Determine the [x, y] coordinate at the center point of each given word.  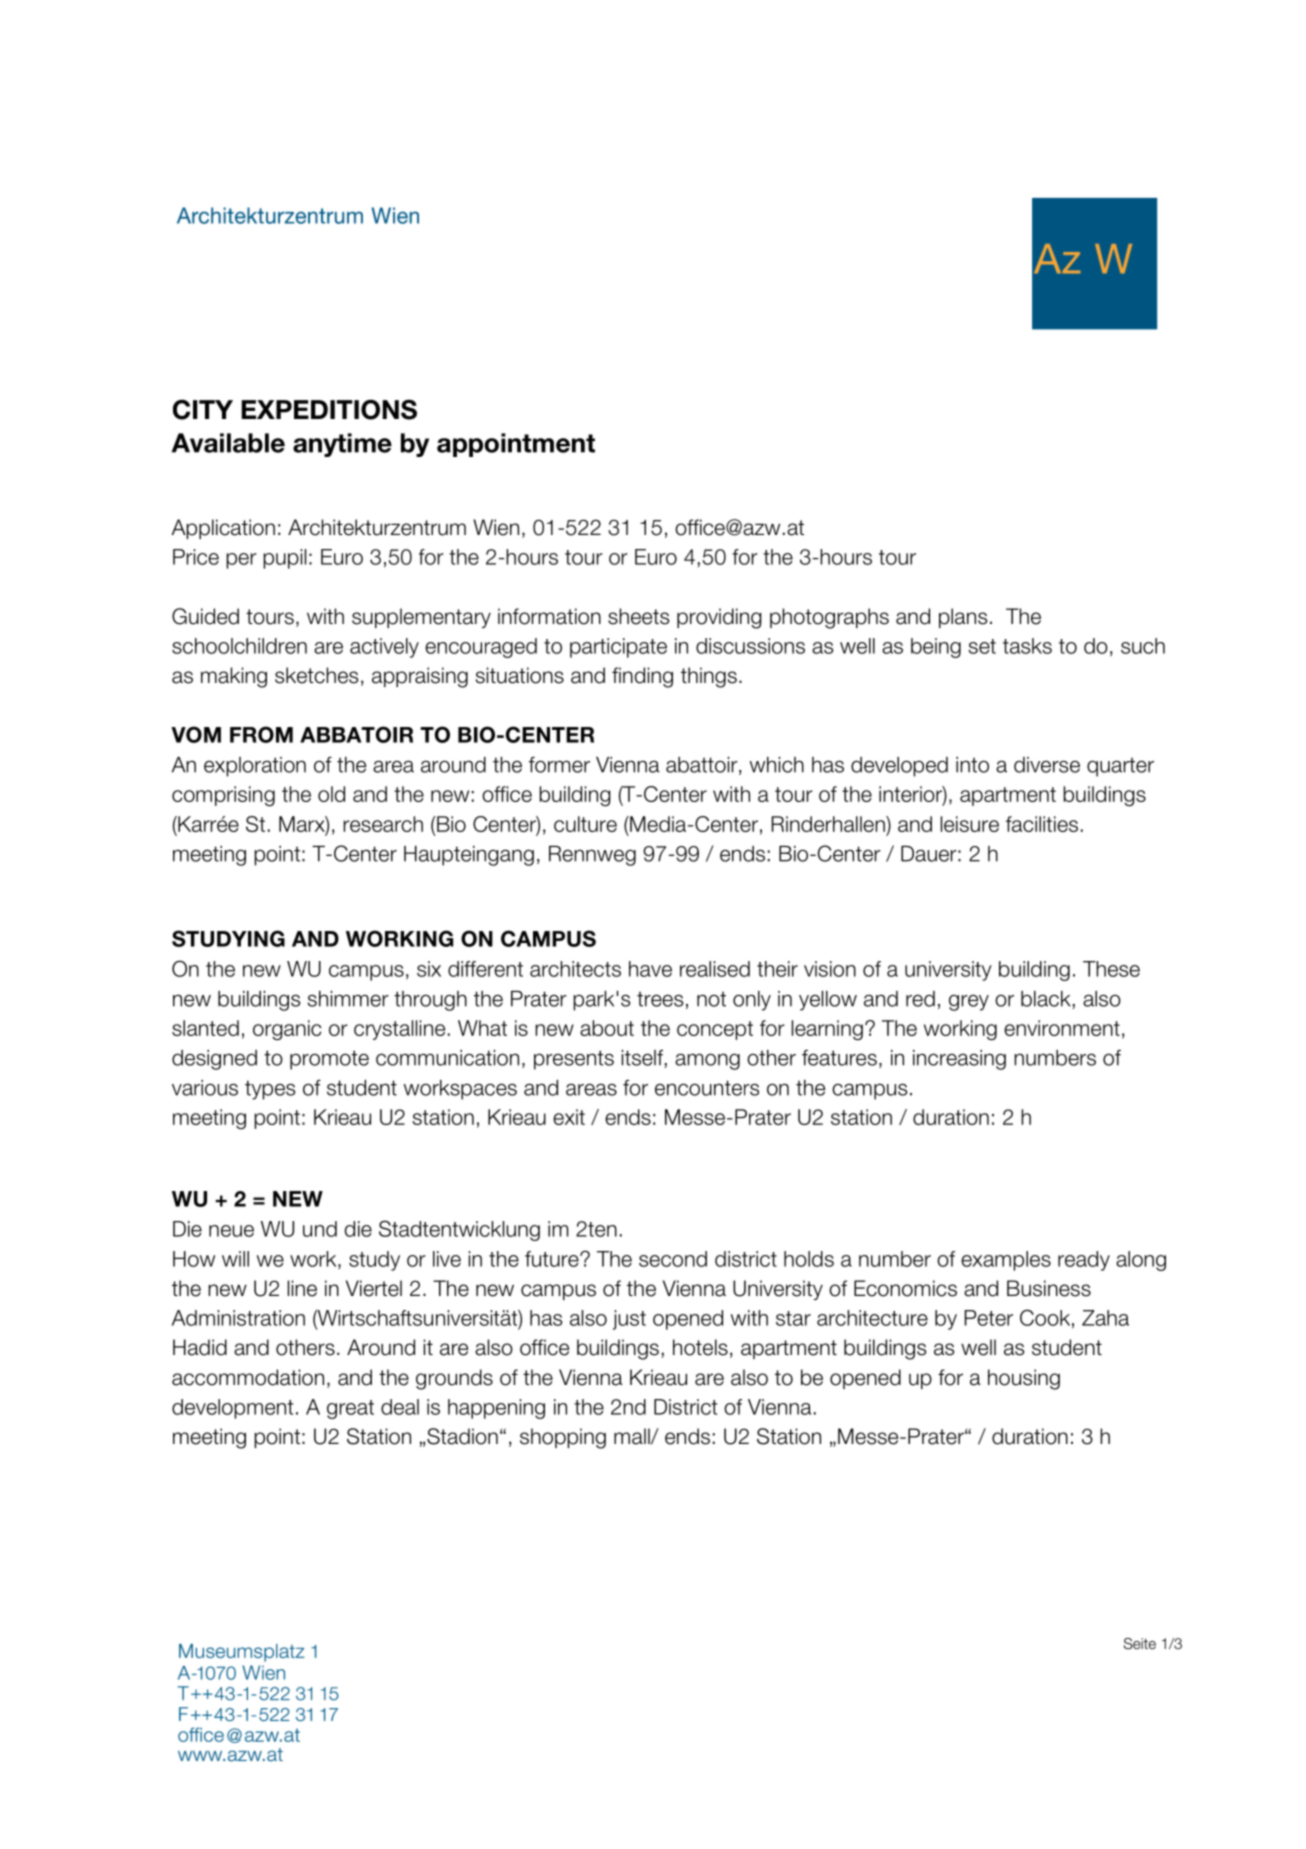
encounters [707, 1088]
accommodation [248, 1377]
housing [1024, 1379]
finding [642, 677]
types [270, 1090]
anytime [342, 445]
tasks [1027, 646]
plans [963, 618]
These [1111, 969]
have [650, 969]
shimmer [348, 999]
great [350, 1409]
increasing [959, 1060]
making [234, 677]
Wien [496, 527]
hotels [700, 1347]
